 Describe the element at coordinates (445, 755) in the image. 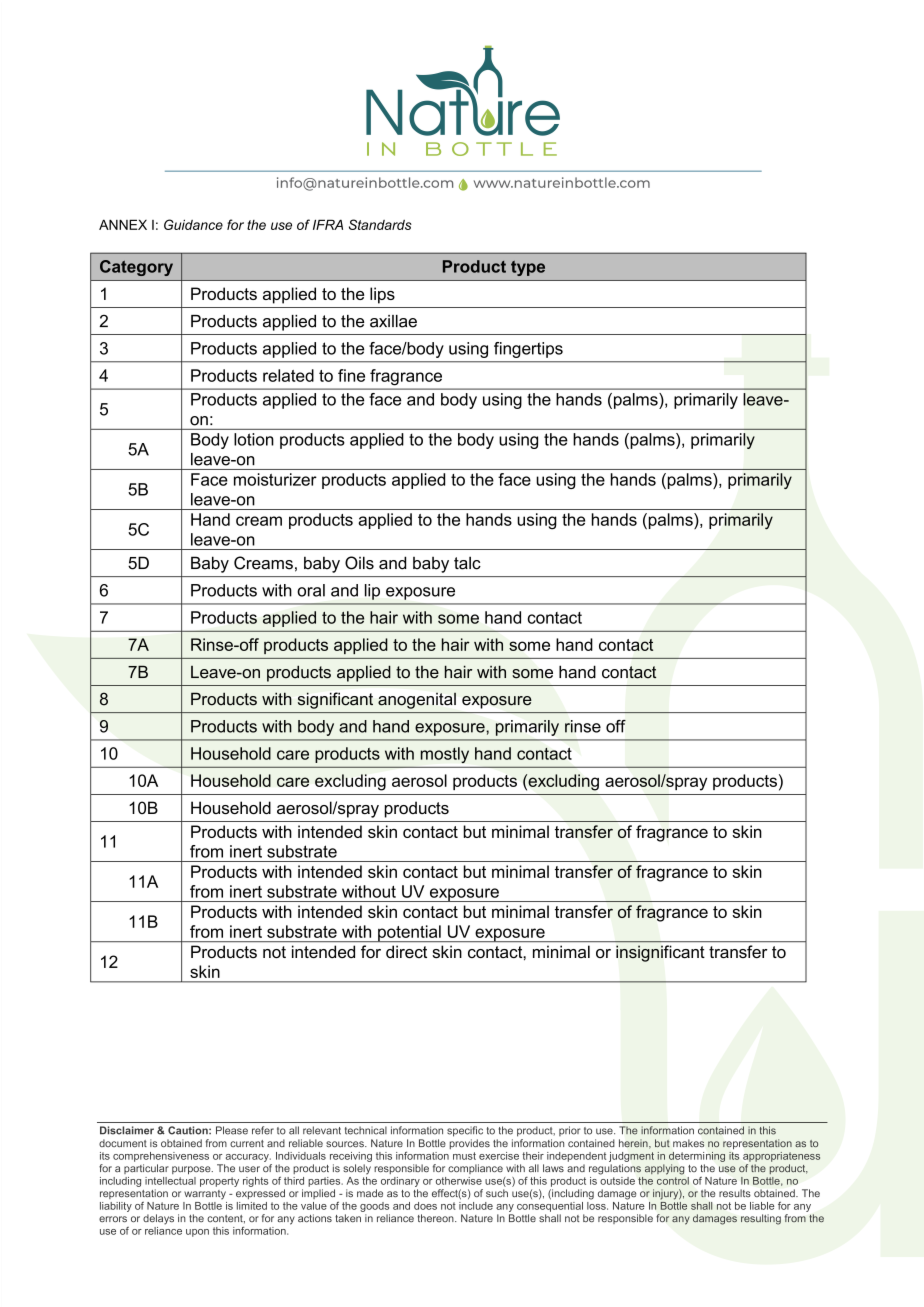

I see `mostly` at that location.
